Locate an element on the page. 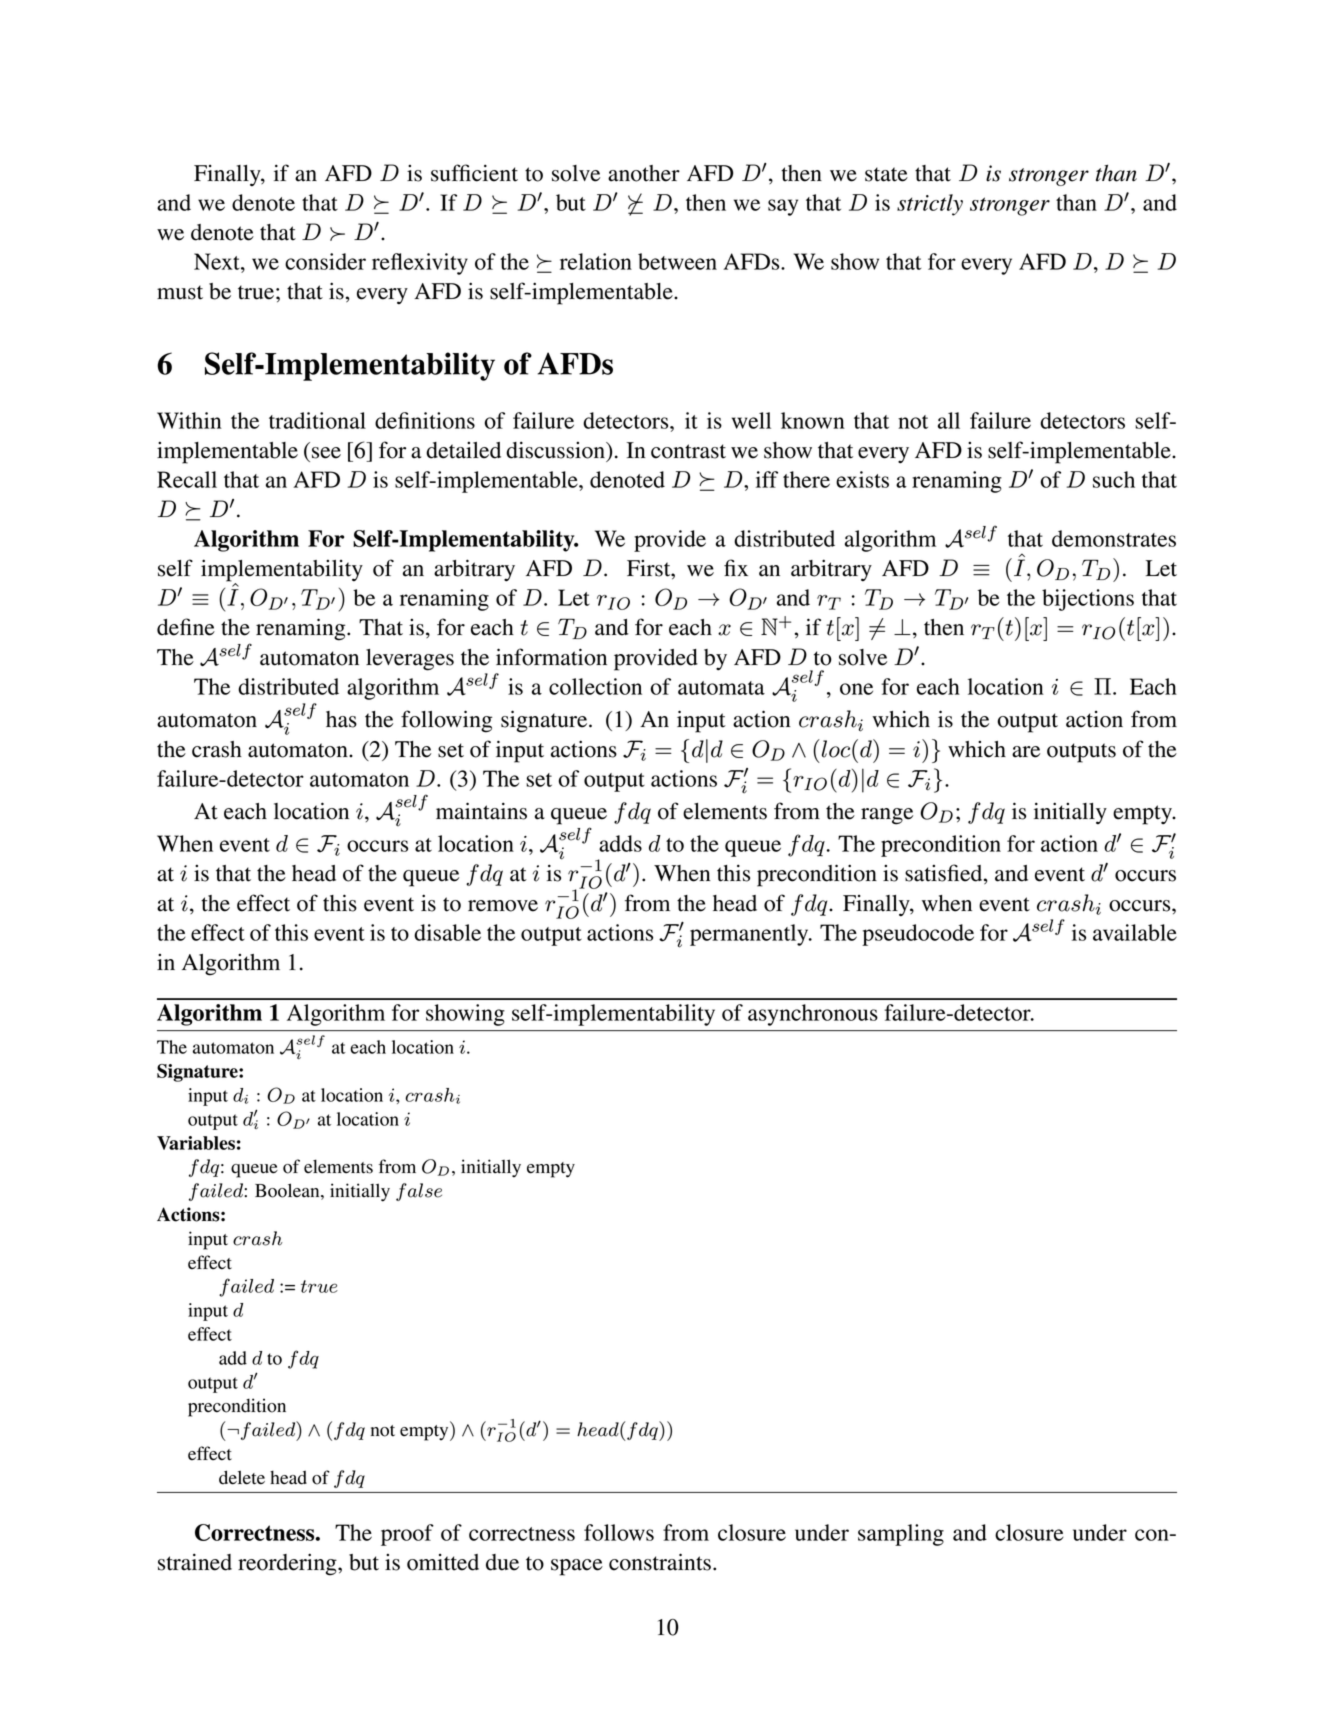 The height and width of the page is (1727, 1334). follows is located at coordinates (619, 1532).
